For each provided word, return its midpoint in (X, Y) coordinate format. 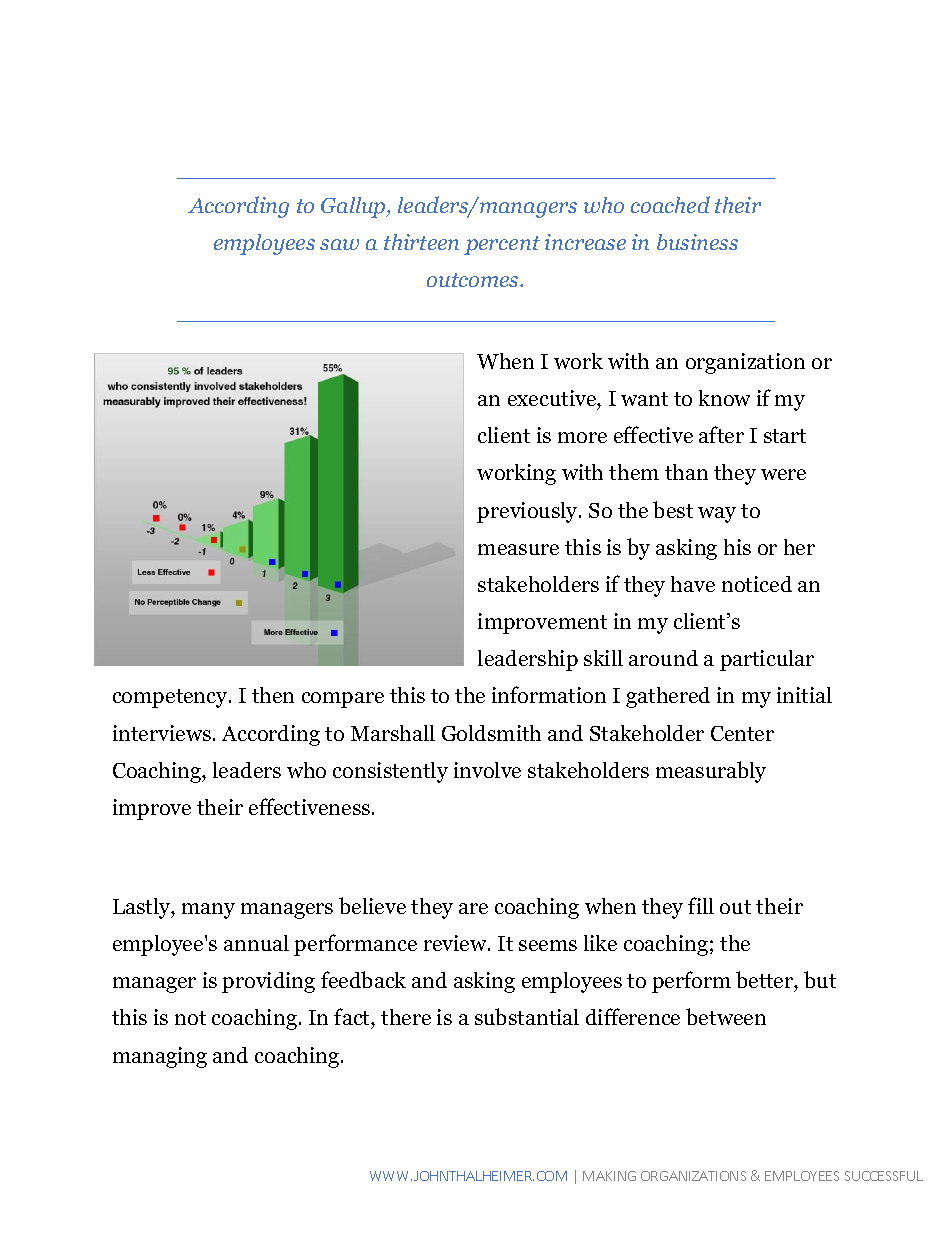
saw (339, 244)
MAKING (609, 1176)
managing (160, 1057)
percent (502, 245)
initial (804, 695)
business (697, 242)
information (549, 694)
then (273, 695)
